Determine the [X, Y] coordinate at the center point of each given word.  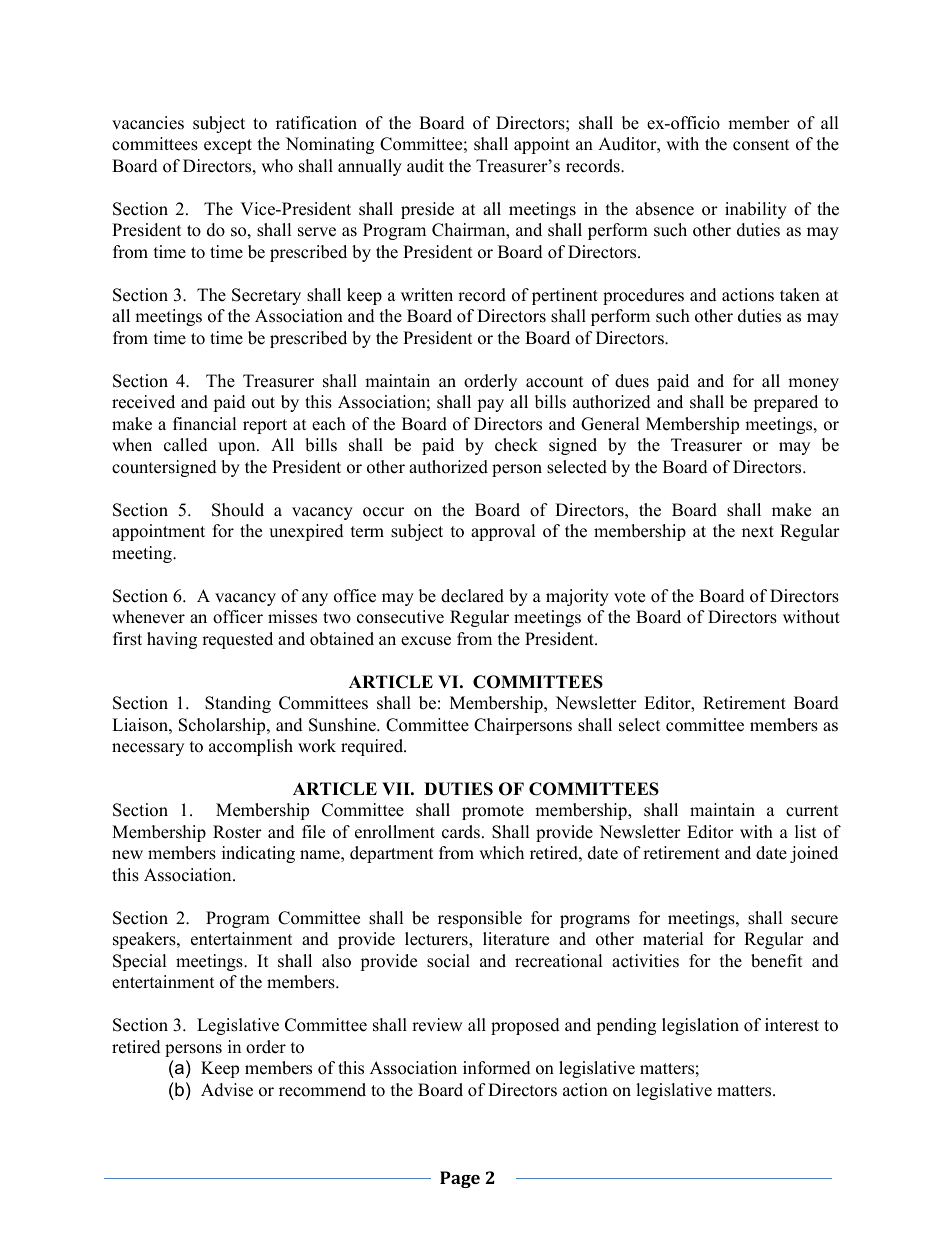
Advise [227, 1090]
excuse [426, 641]
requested [237, 640]
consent [761, 145]
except [228, 146]
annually [370, 167]
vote [629, 597]
